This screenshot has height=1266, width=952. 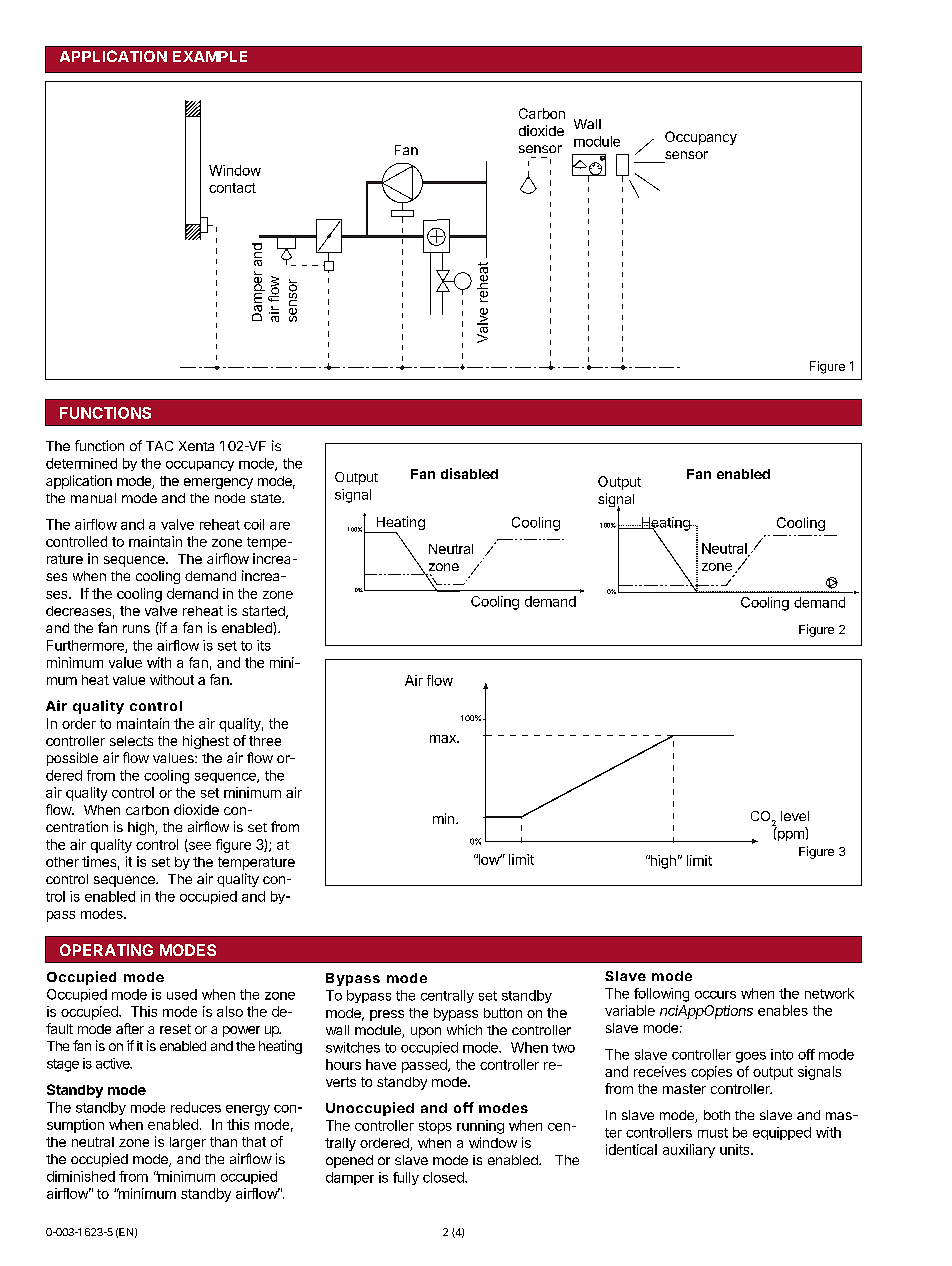 I want to click on are, so click(x=280, y=526).
